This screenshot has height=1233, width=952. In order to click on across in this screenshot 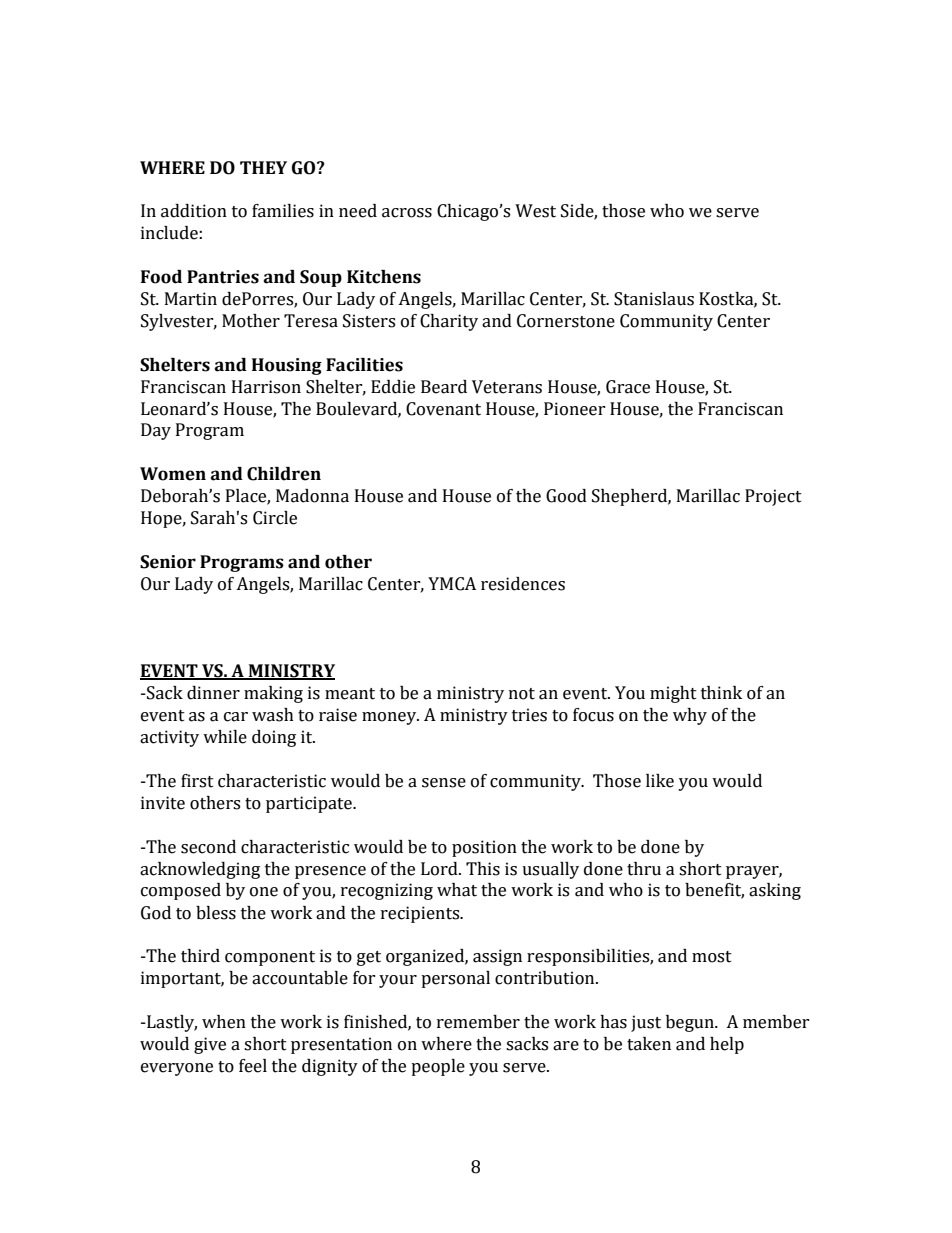, I will do `click(407, 213)`.
